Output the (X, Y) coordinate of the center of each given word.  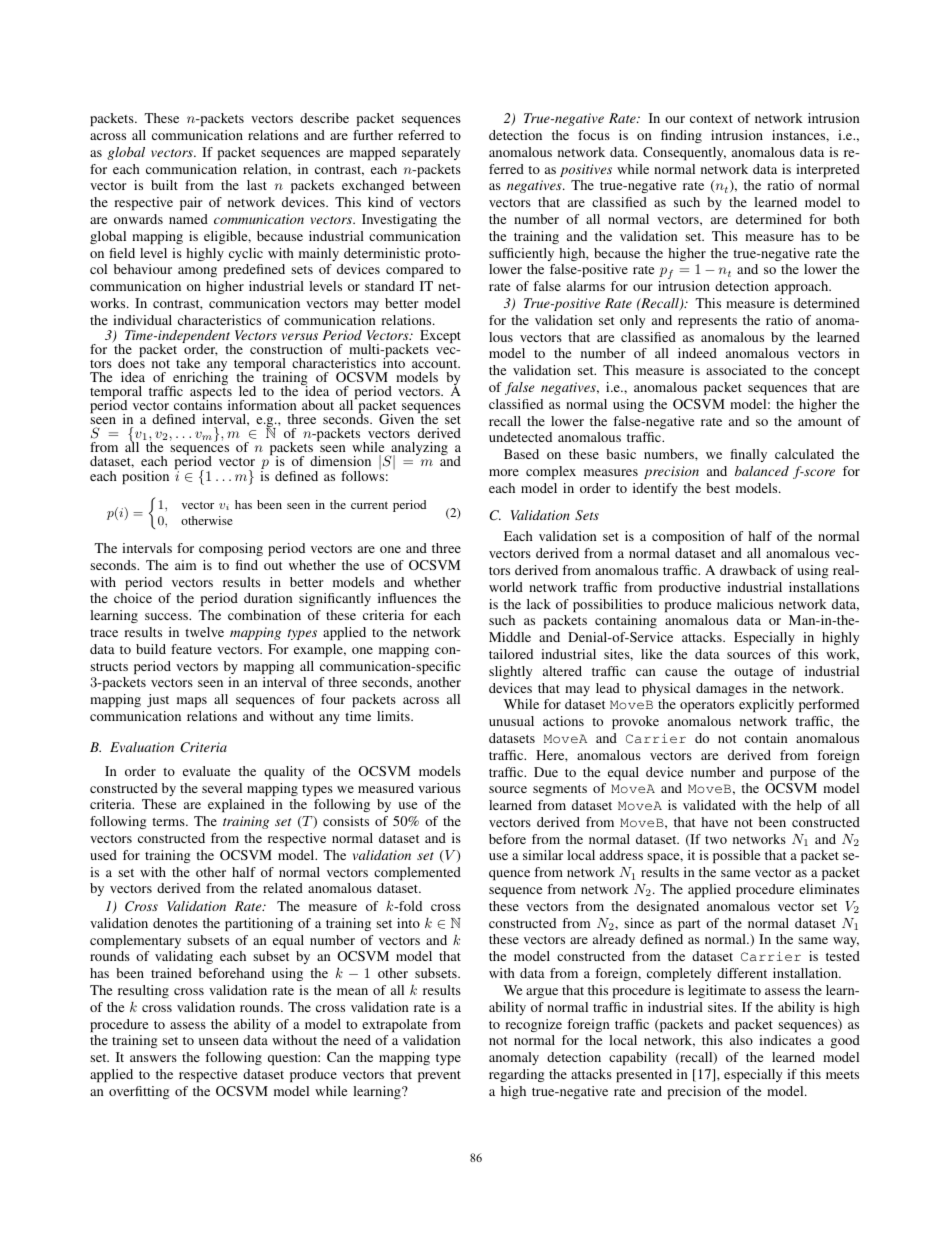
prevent (439, 1076)
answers (153, 1058)
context (711, 119)
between (436, 185)
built (164, 185)
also (741, 1040)
